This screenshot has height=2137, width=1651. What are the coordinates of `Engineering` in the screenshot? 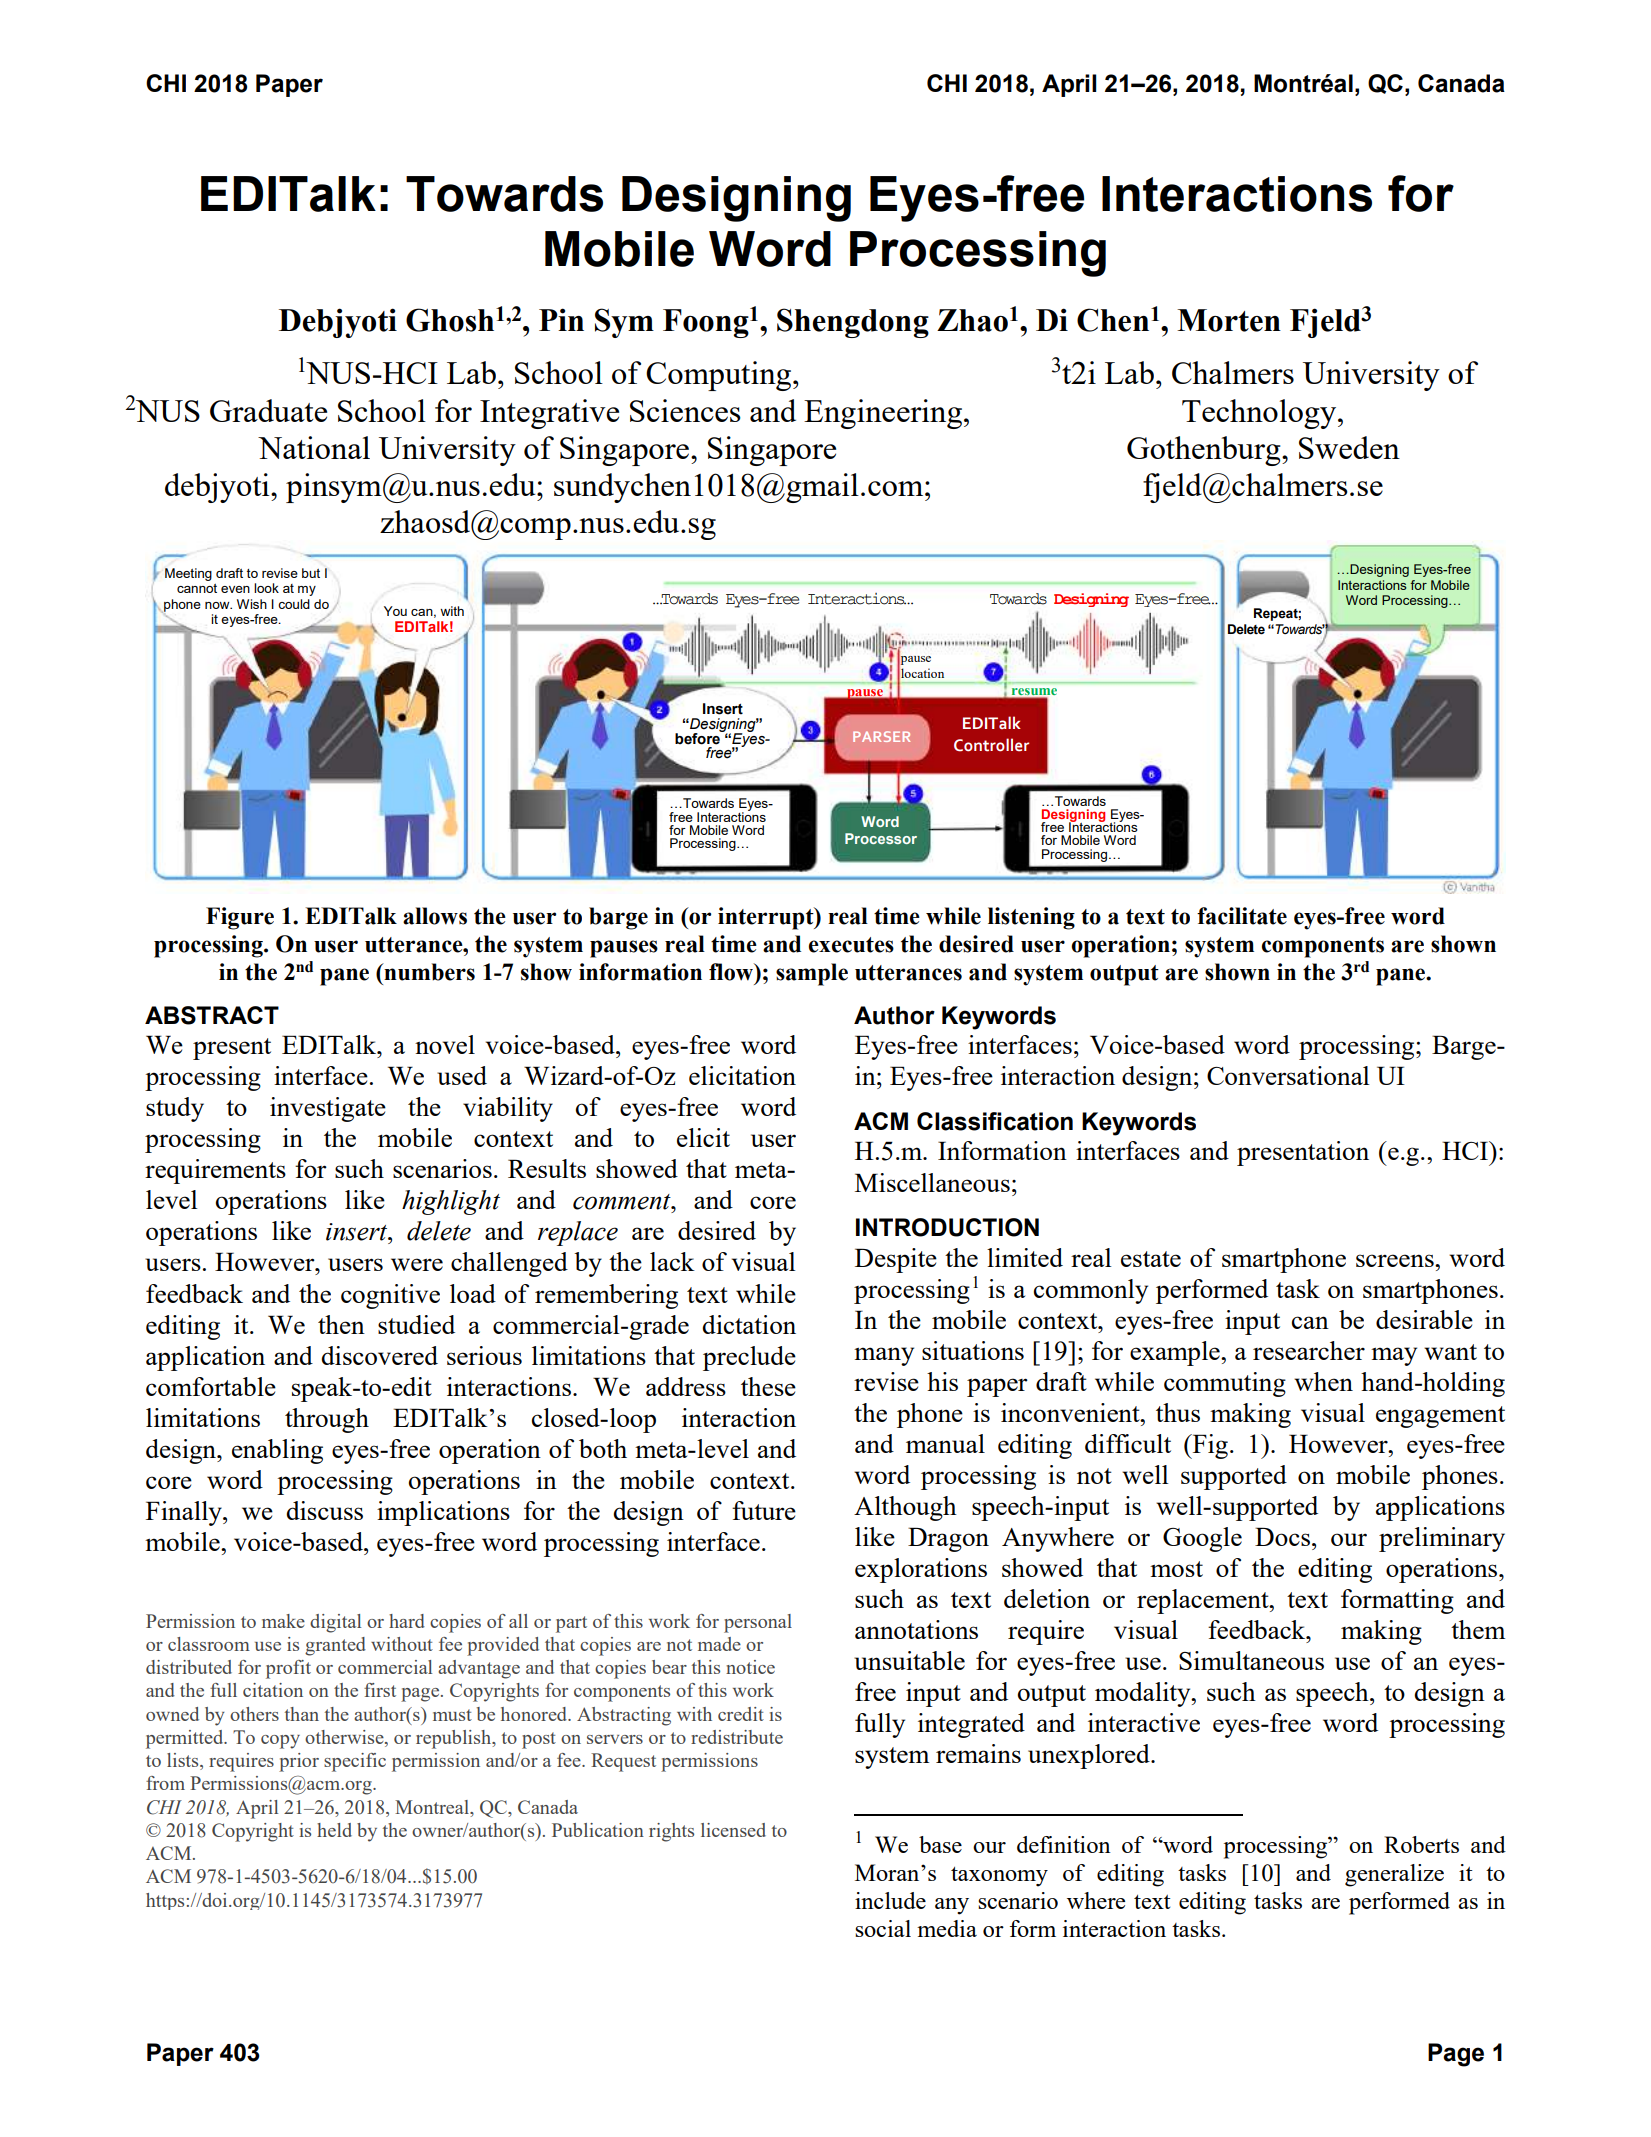 It's located at (883, 414).
